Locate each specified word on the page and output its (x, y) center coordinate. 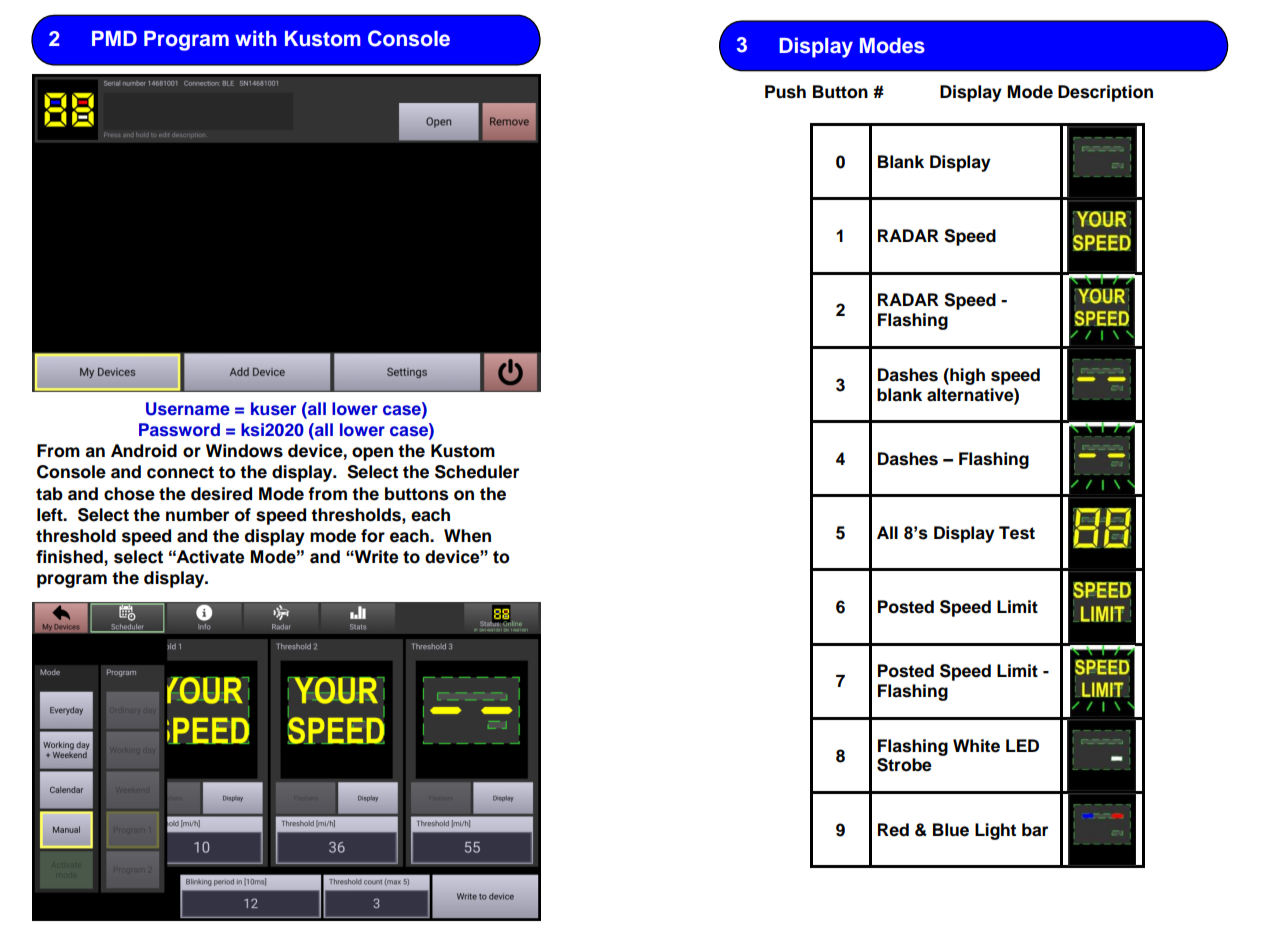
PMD (114, 38)
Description (1105, 93)
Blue (951, 830)
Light (995, 831)
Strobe (904, 765)
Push (785, 92)
